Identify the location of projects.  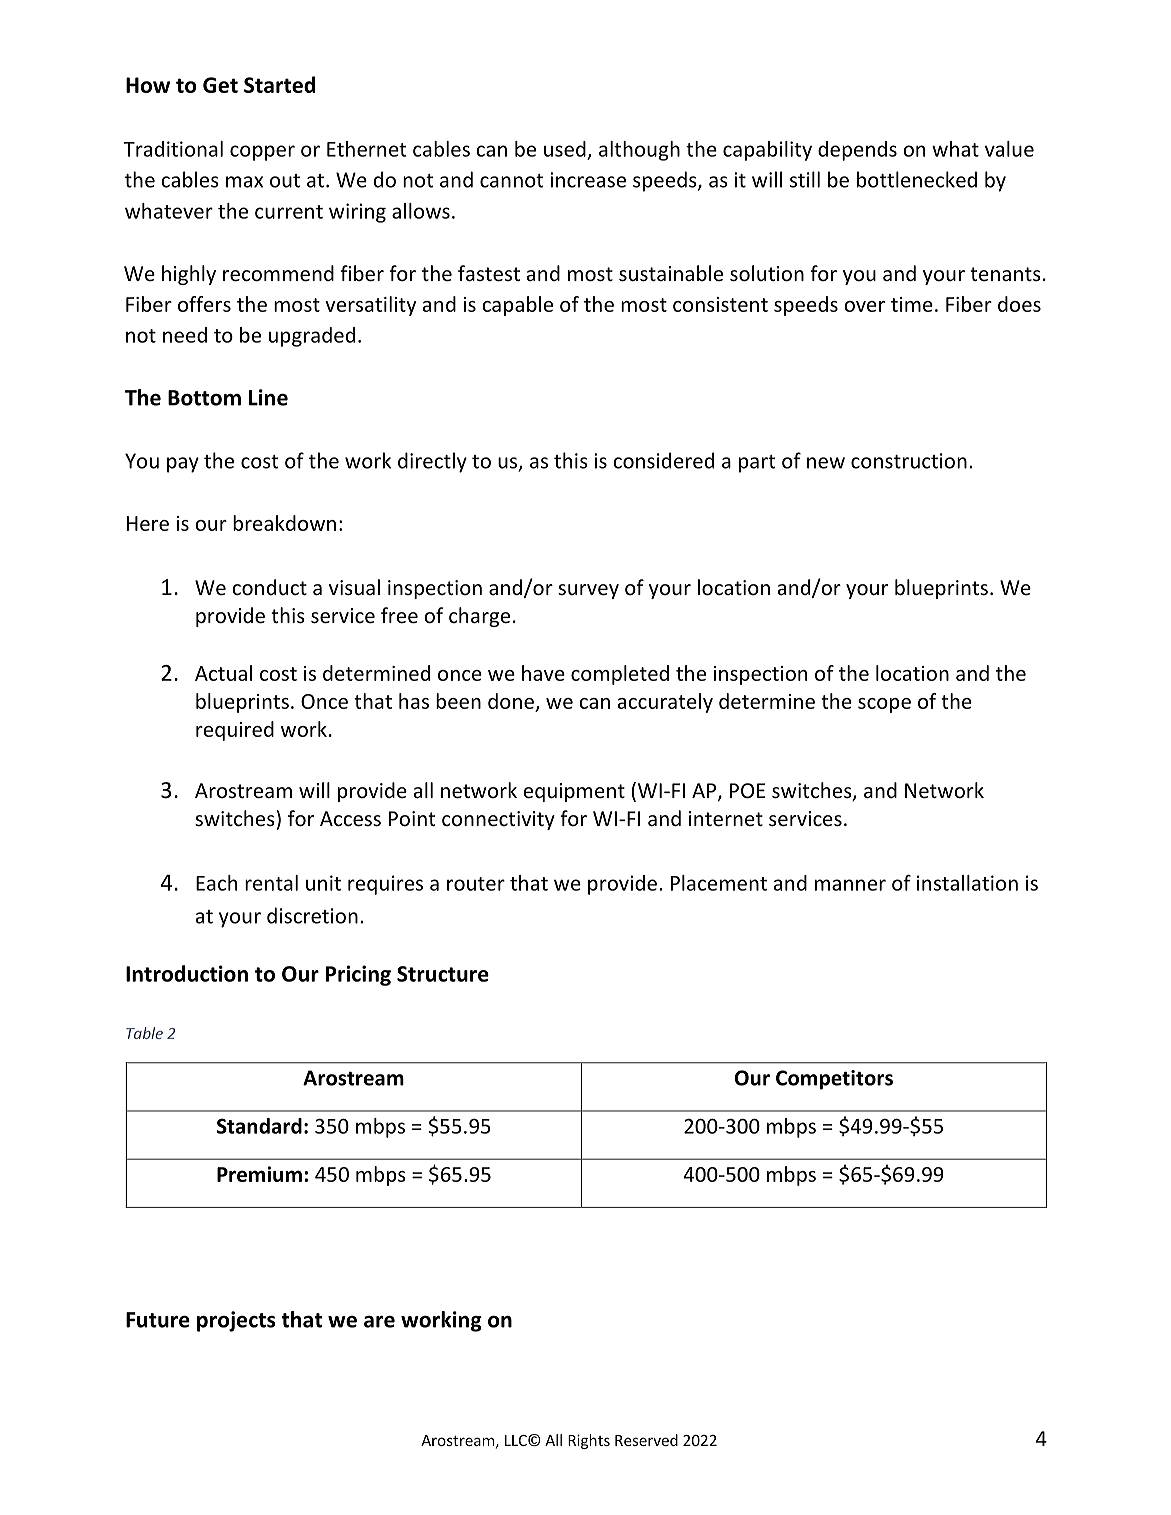
(236, 1321).
